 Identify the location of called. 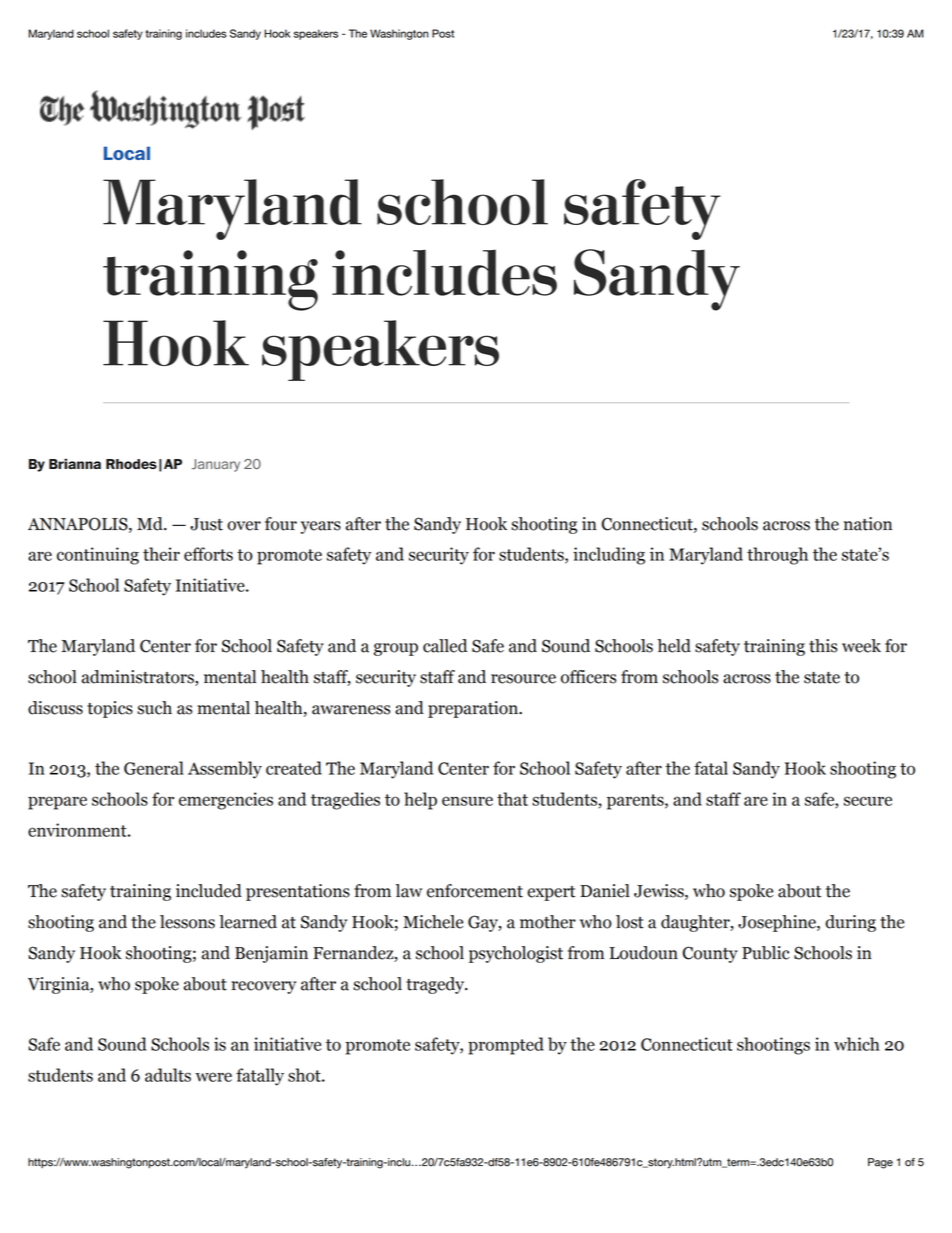
(445, 646).
